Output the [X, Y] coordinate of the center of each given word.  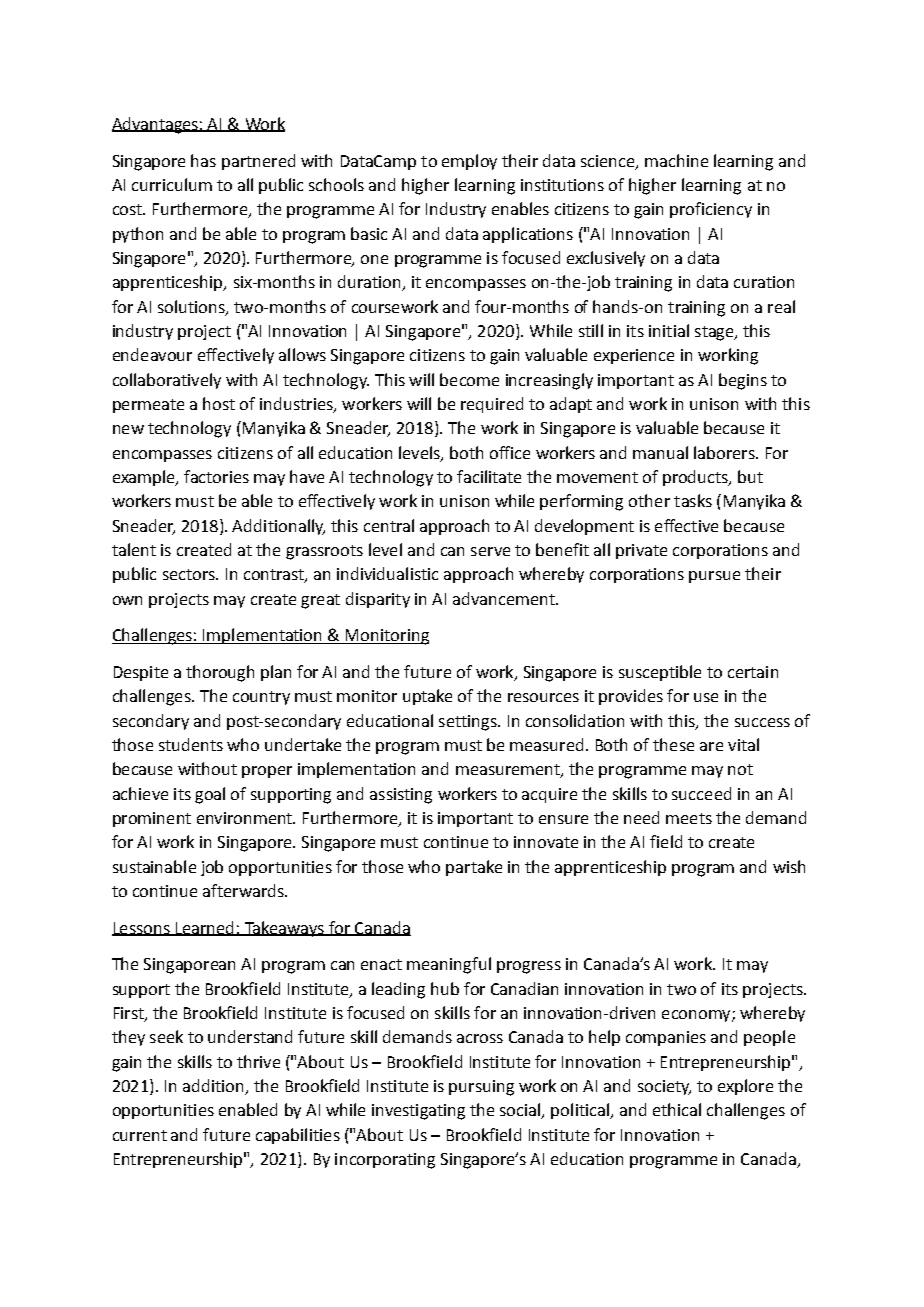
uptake [427, 697]
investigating [418, 1112]
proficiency [711, 210]
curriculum [172, 184]
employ [469, 162]
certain [753, 672]
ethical [677, 1109]
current [140, 1135]
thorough [220, 673]
